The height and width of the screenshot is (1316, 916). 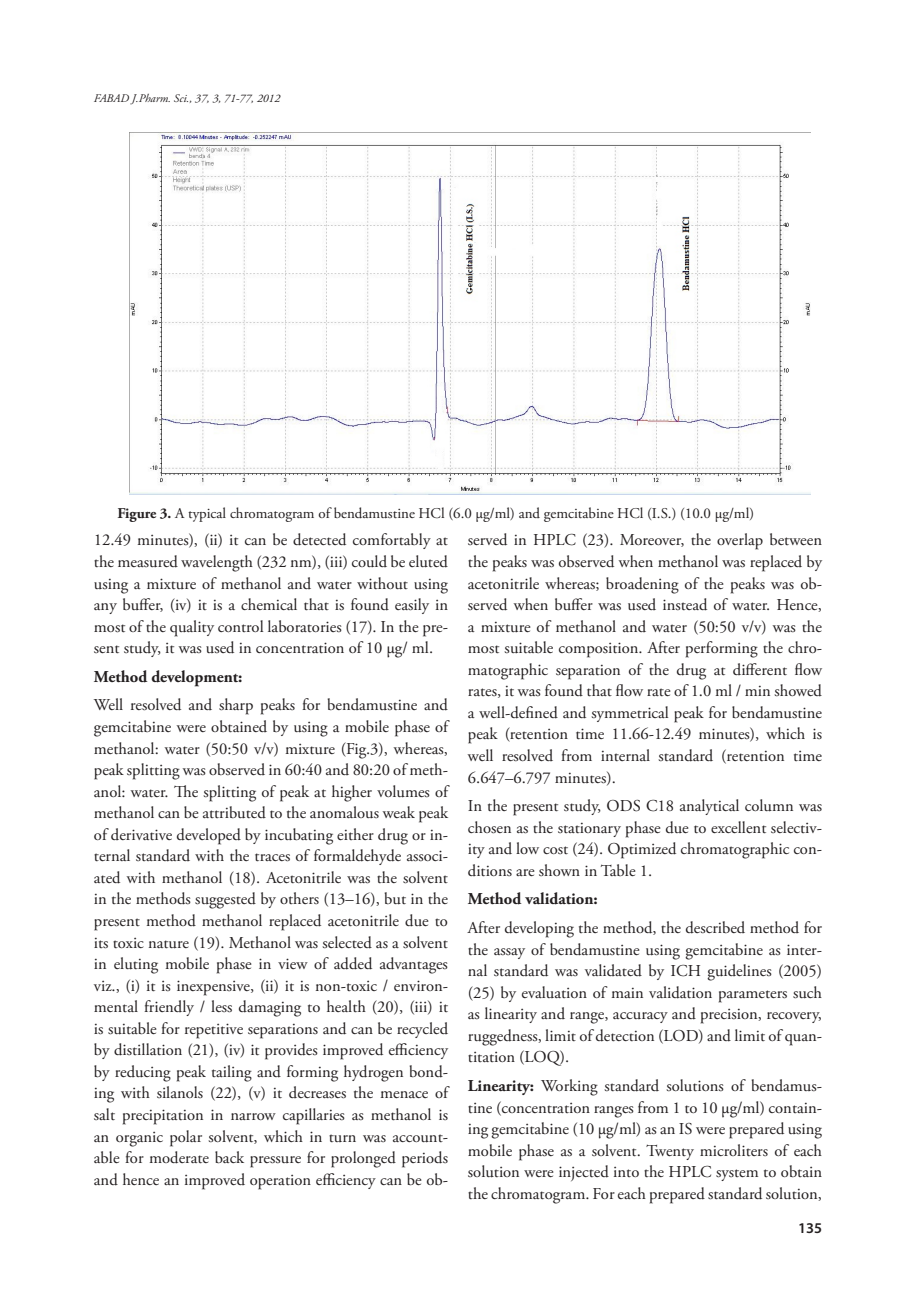 What do you see at coordinates (740, 541) in the screenshot?
I see `overlap` at bounding box center [740, 541].
